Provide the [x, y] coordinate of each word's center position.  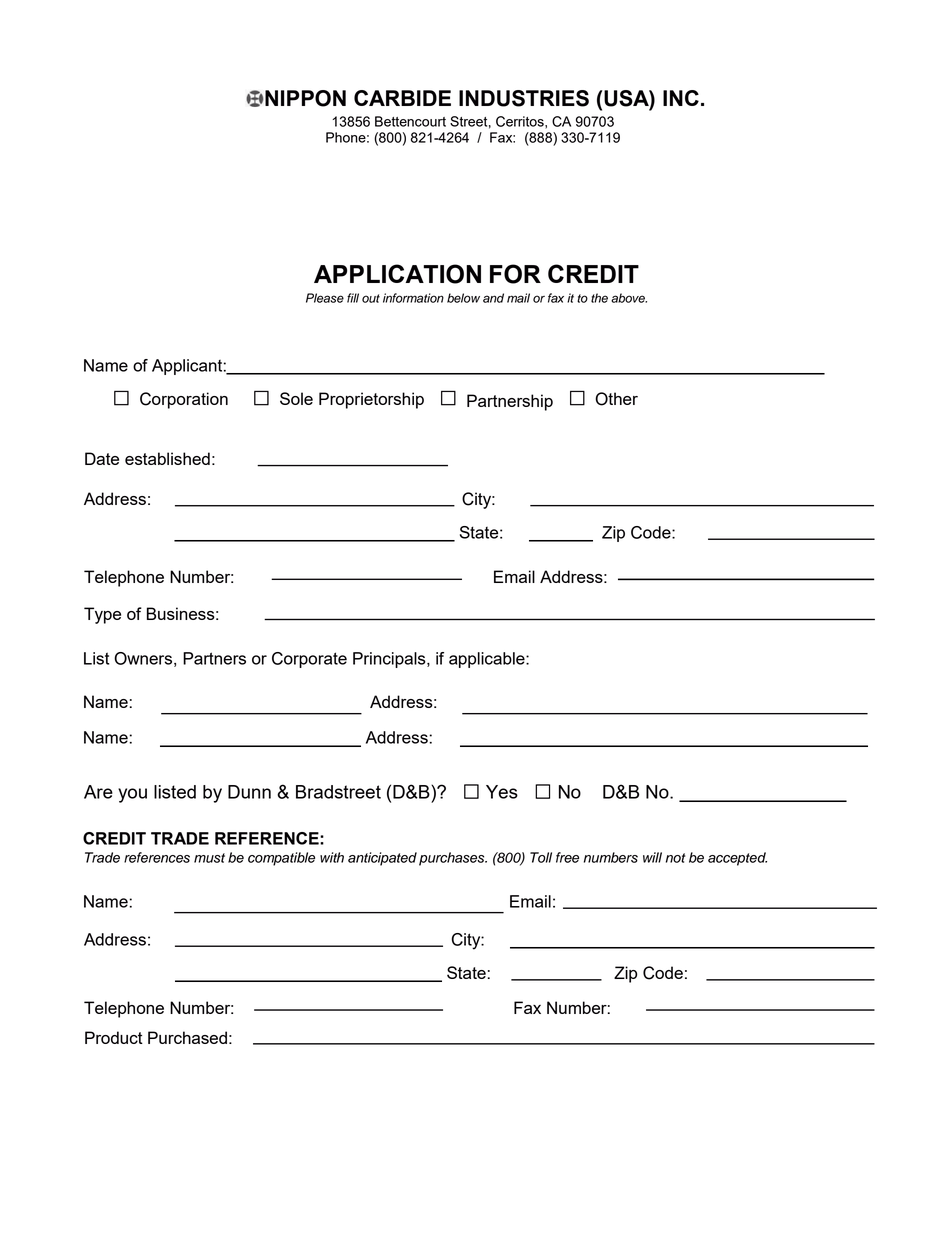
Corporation [184, 400]
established [167, 458]
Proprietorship [371, 400]
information [413, 298]
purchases [453, 859]
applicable [488, 660]
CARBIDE [402, 98]
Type [102, 615]
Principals [390, 660]
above [629, 298]
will [652, 857]
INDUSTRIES [524, 98]
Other [616, 399]
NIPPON [304, 98]
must [209, 858]
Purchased [187, 1037]
